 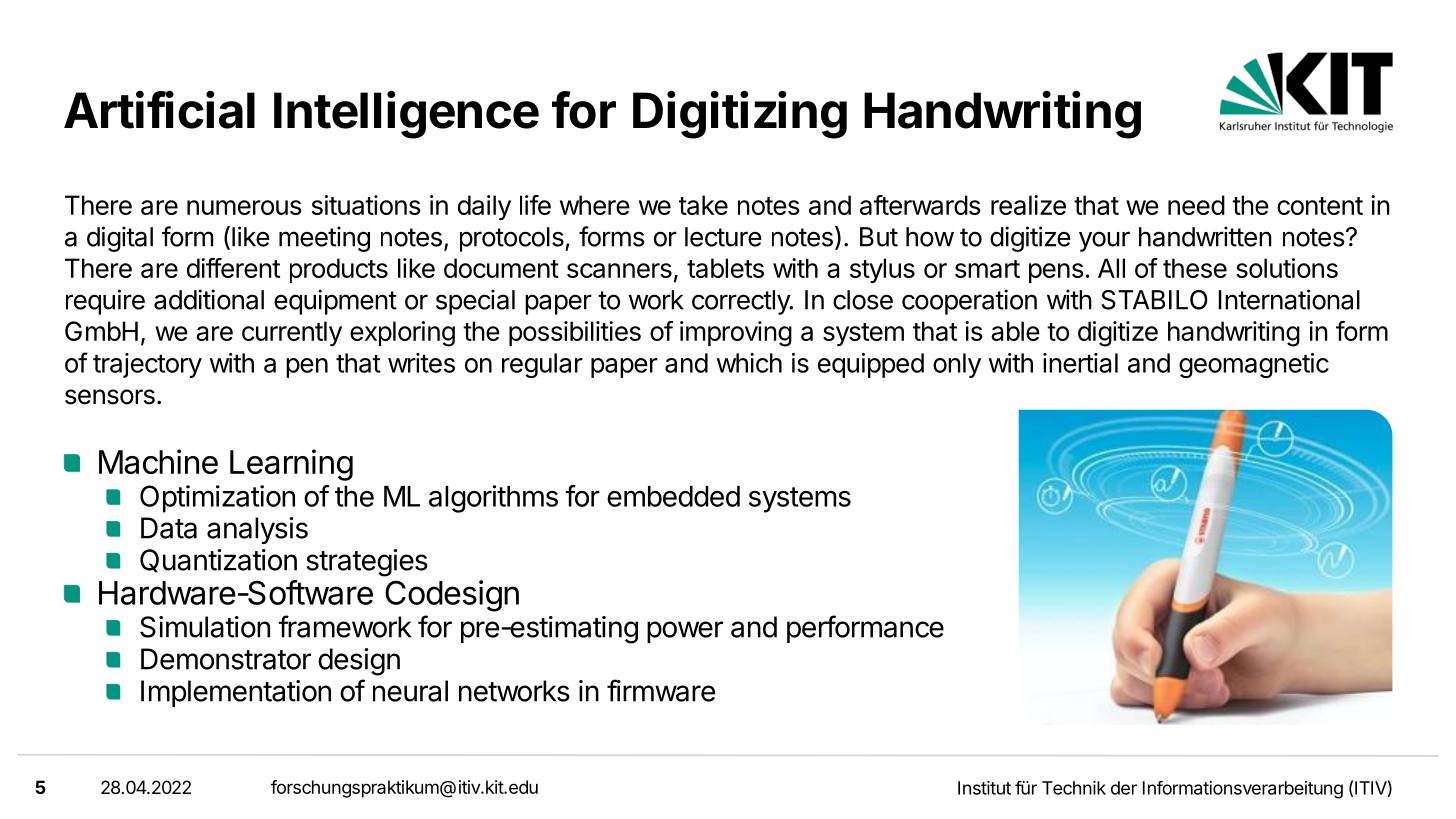 I want to click on embedded, so click(x=673, y=496).
